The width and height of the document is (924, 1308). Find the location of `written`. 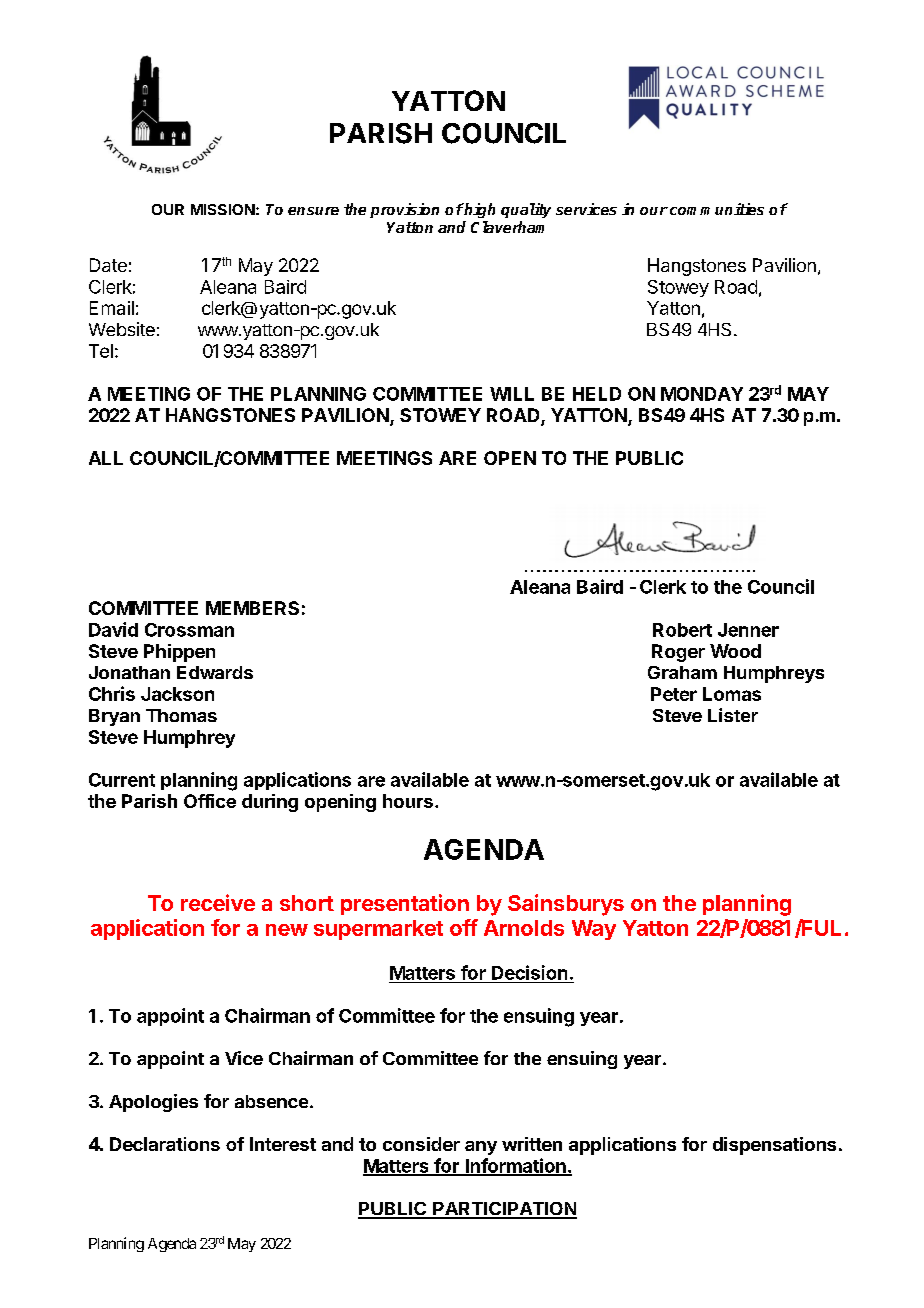

written is located at coordinates (532, 1144).
